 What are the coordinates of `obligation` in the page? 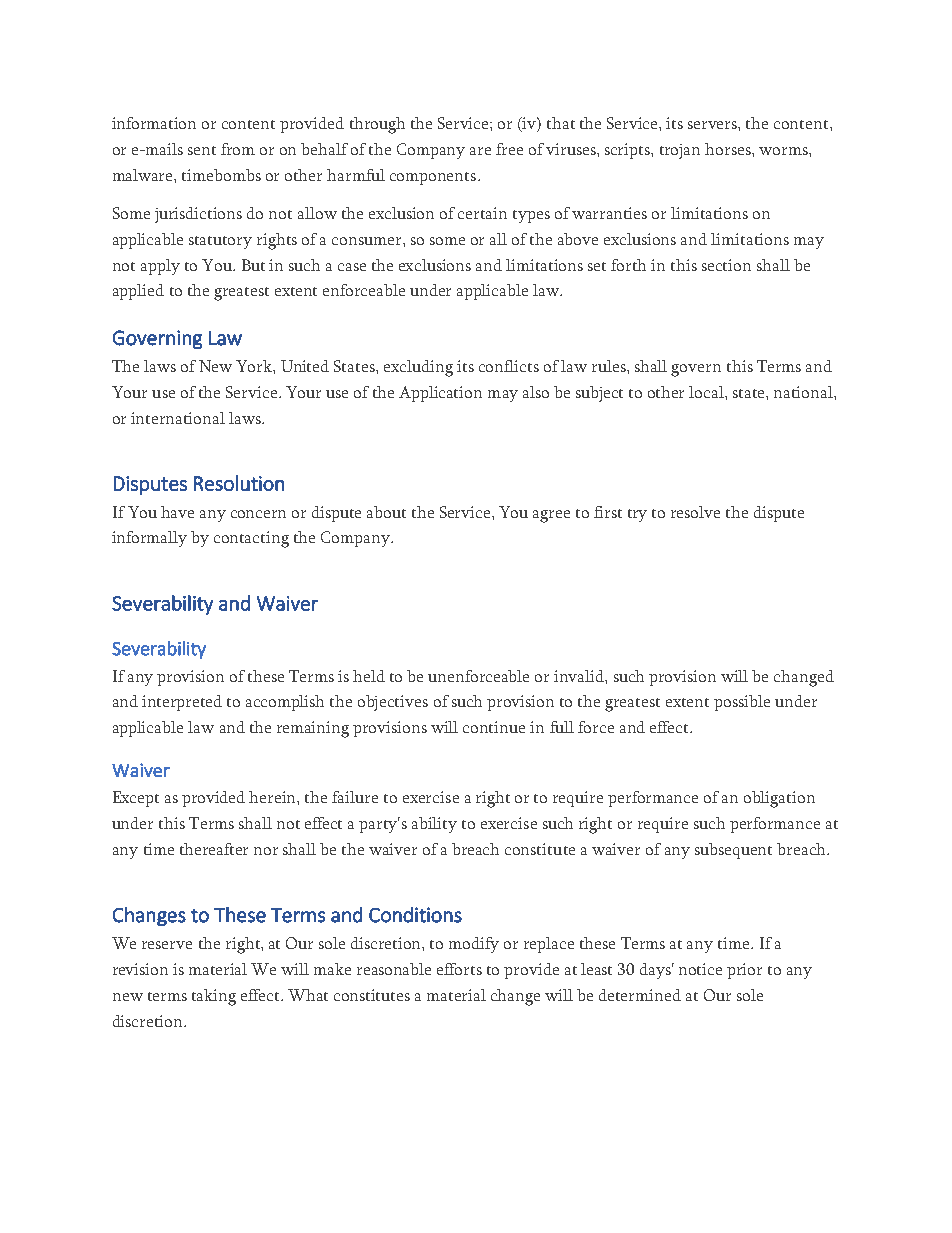 It's located at (779, 799).
